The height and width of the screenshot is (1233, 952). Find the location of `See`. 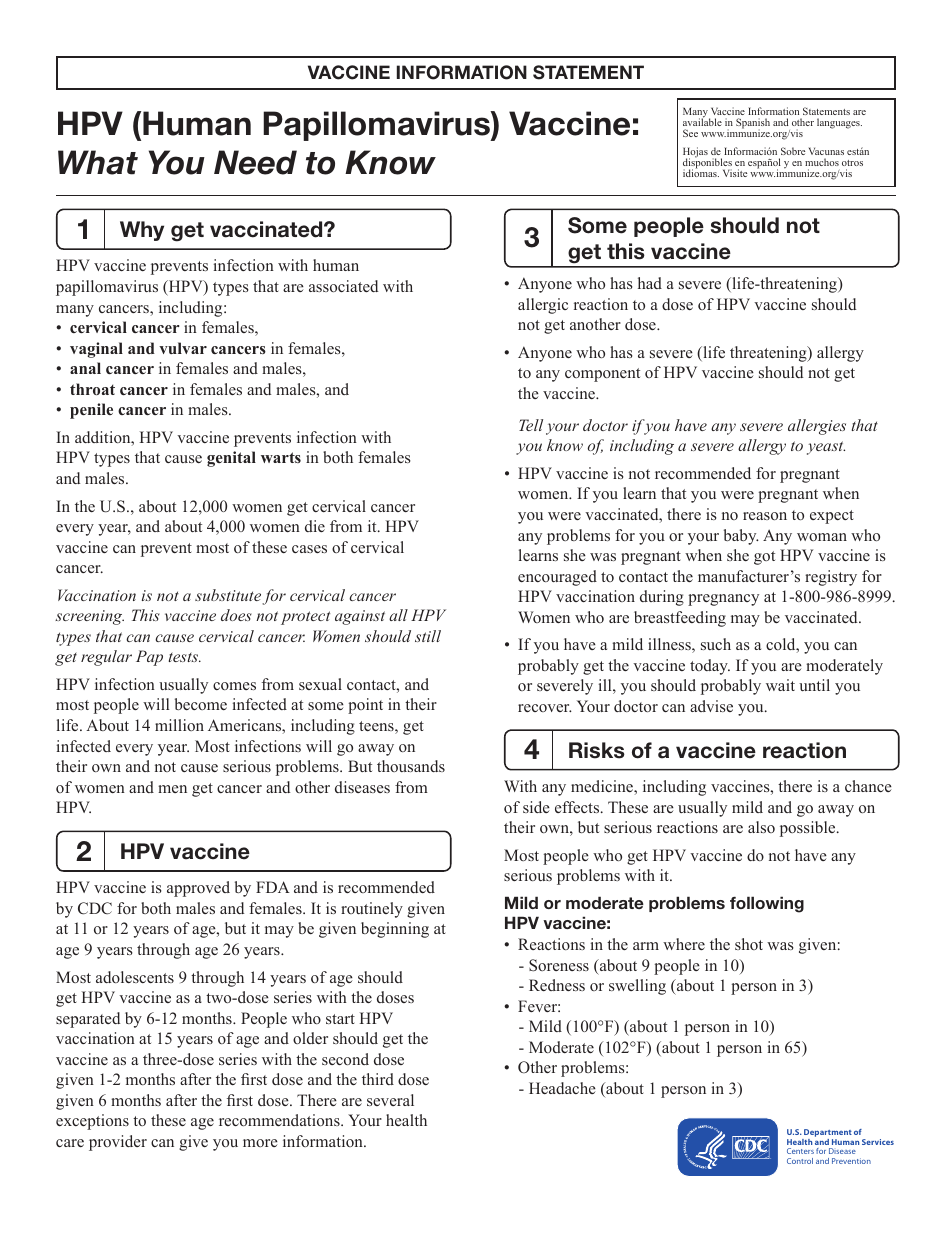

See is located at coordinates (690, 133).
